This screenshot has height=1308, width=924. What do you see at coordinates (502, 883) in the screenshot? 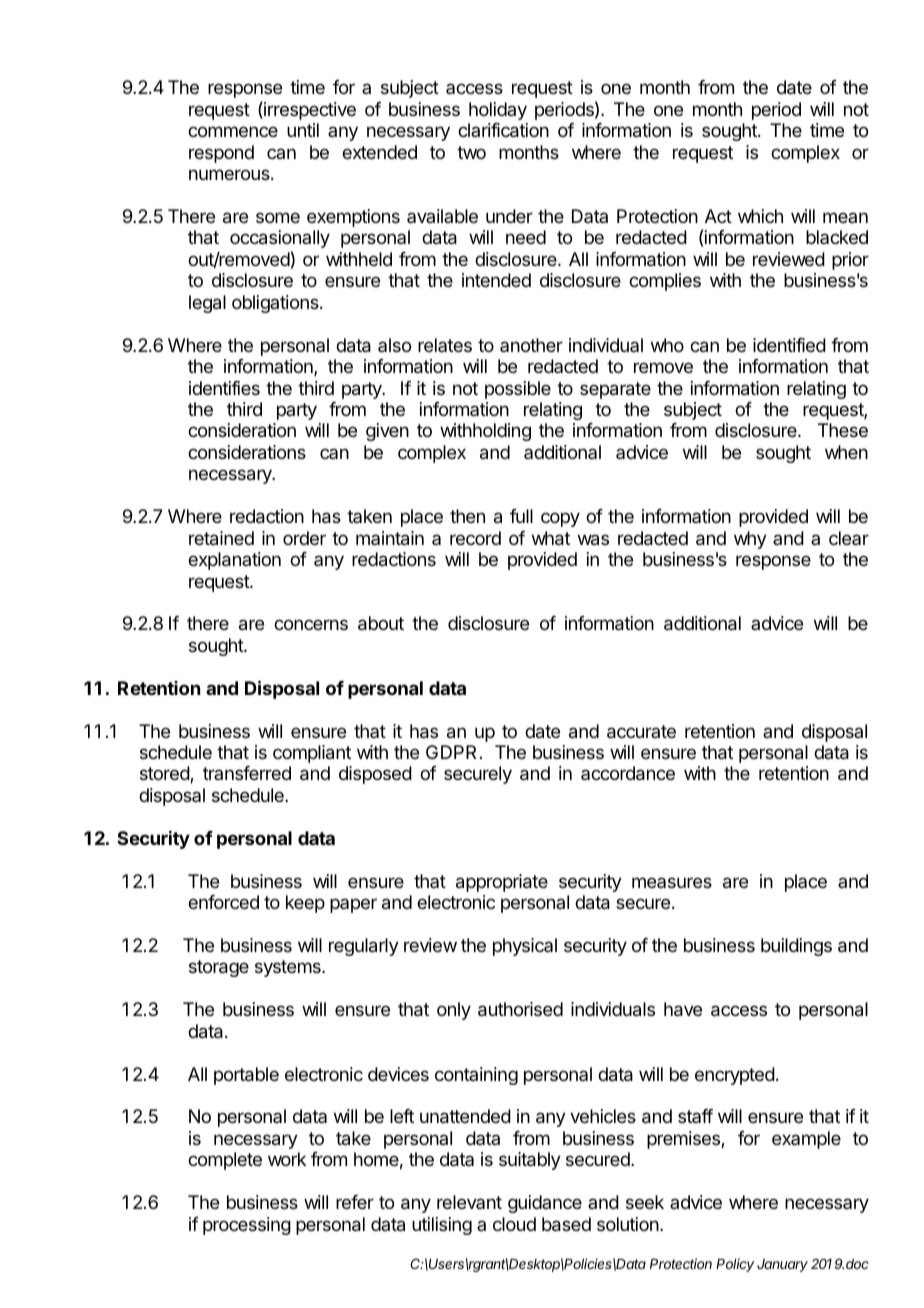
I see `appropriate` at bounding box center [502, 883].
